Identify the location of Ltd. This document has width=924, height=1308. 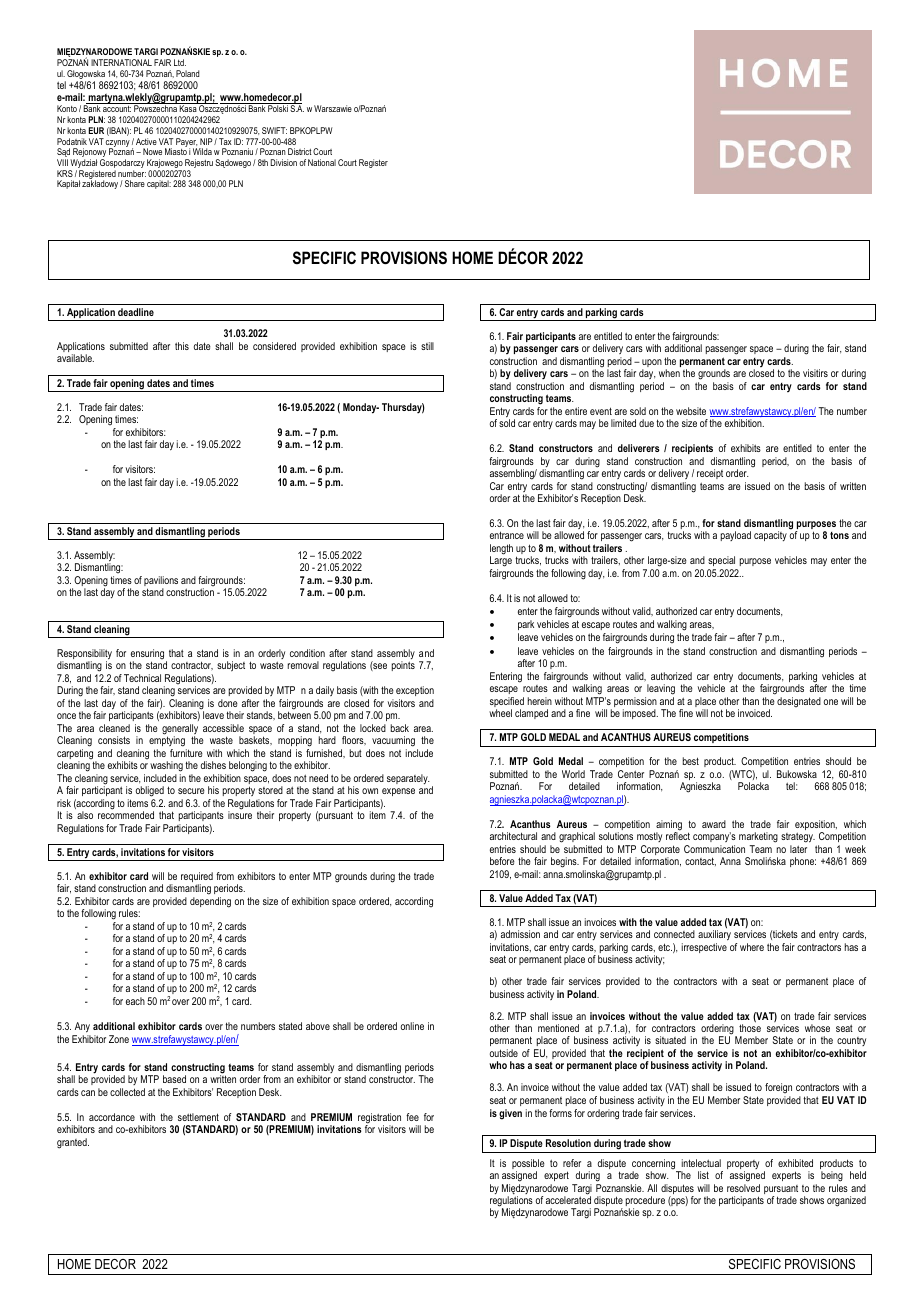
(180, 62).
